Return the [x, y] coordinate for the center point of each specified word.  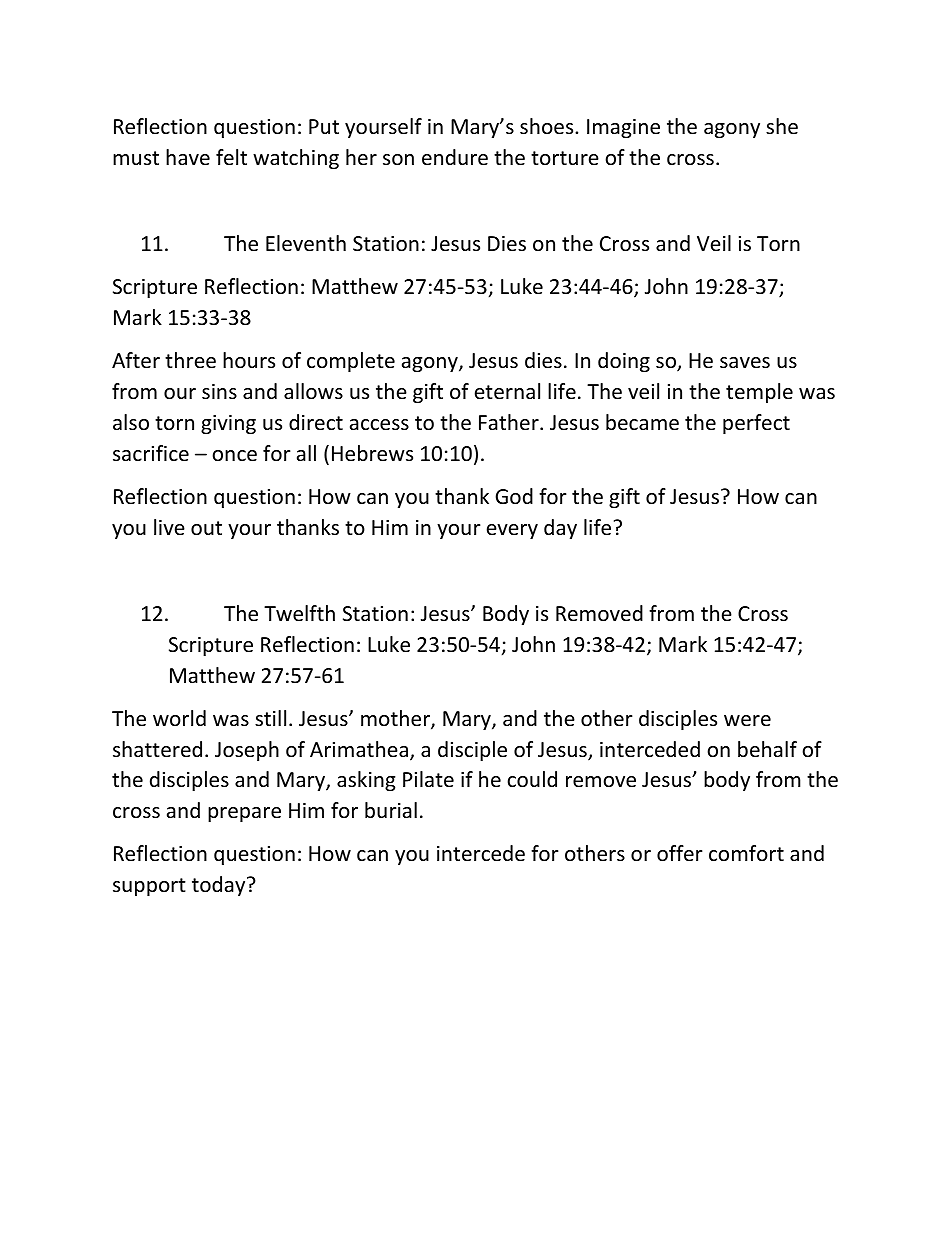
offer [680, 853]
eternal [507, 391]
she [782, 126]
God [514, 496]
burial [391, 810]
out [206, 528]
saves [745, 363]
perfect [756, 424]
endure [455, 157]
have [188, 157]
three [190, 360]
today [220, 886]
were [747, 721]
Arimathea [359, 749]
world [179, 718]
